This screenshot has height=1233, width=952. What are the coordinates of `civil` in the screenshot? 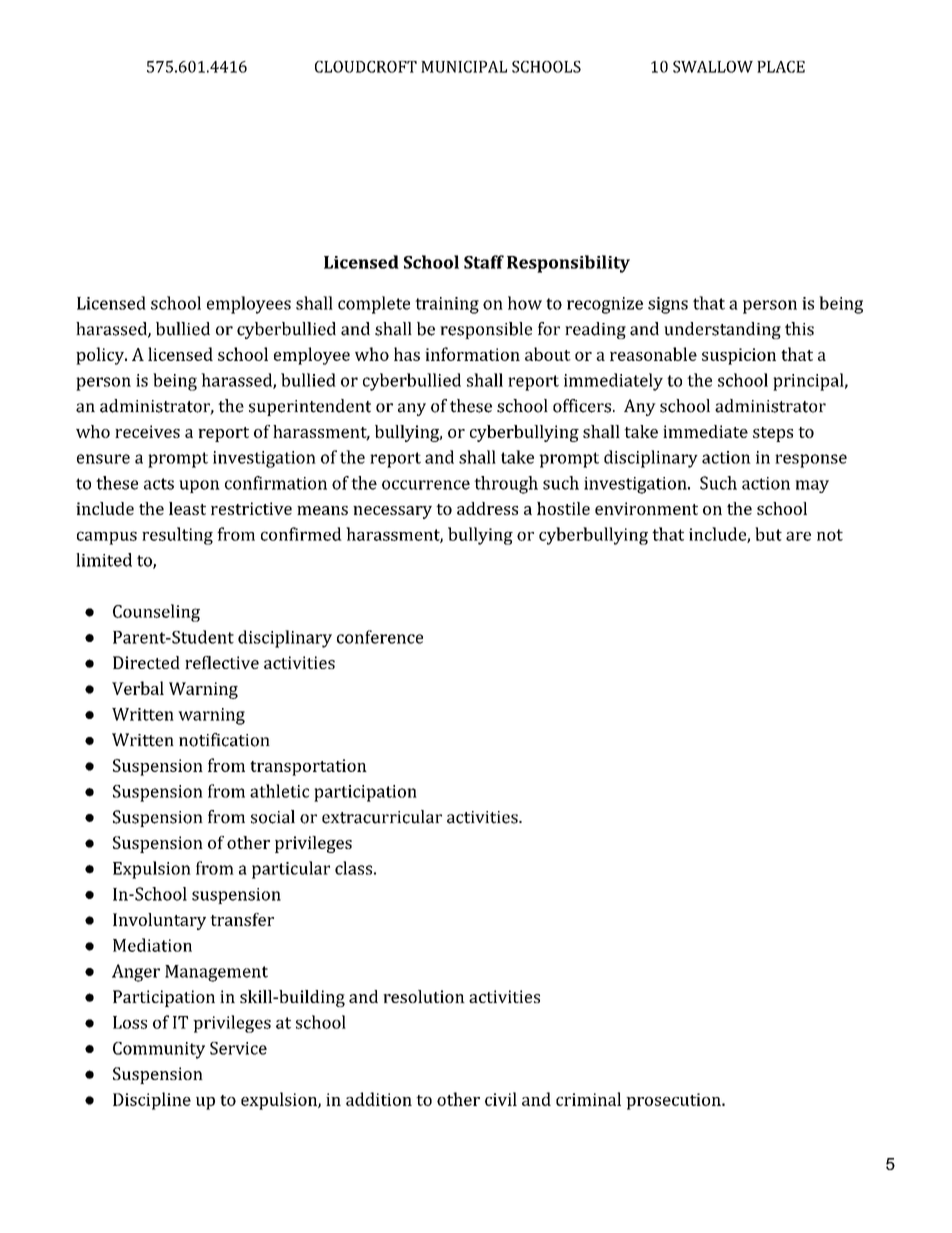 It's located at (501, 1099).
